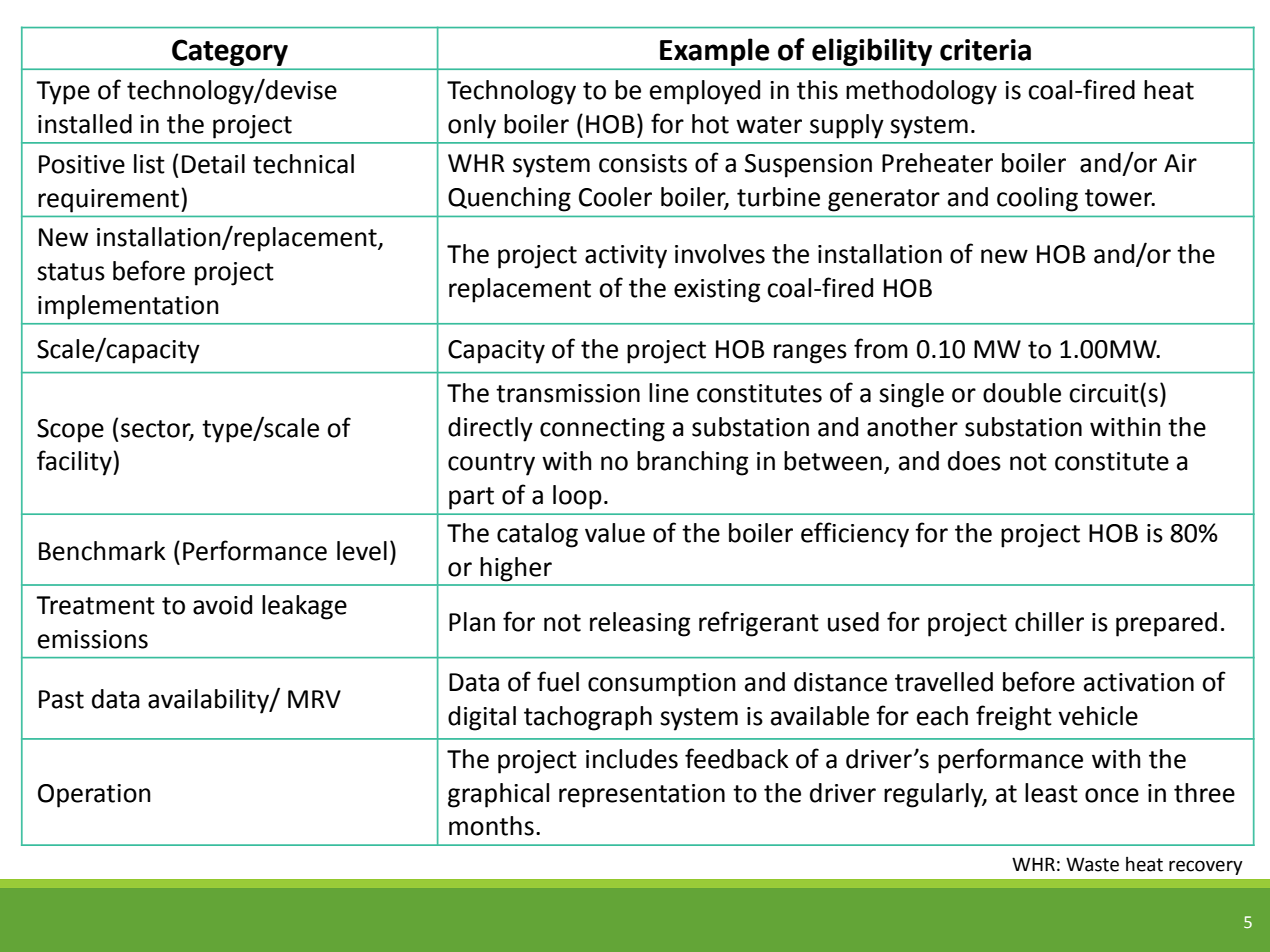  Describe the element at coordinates (662, 685) in the page. I see `consumption` at that location.
